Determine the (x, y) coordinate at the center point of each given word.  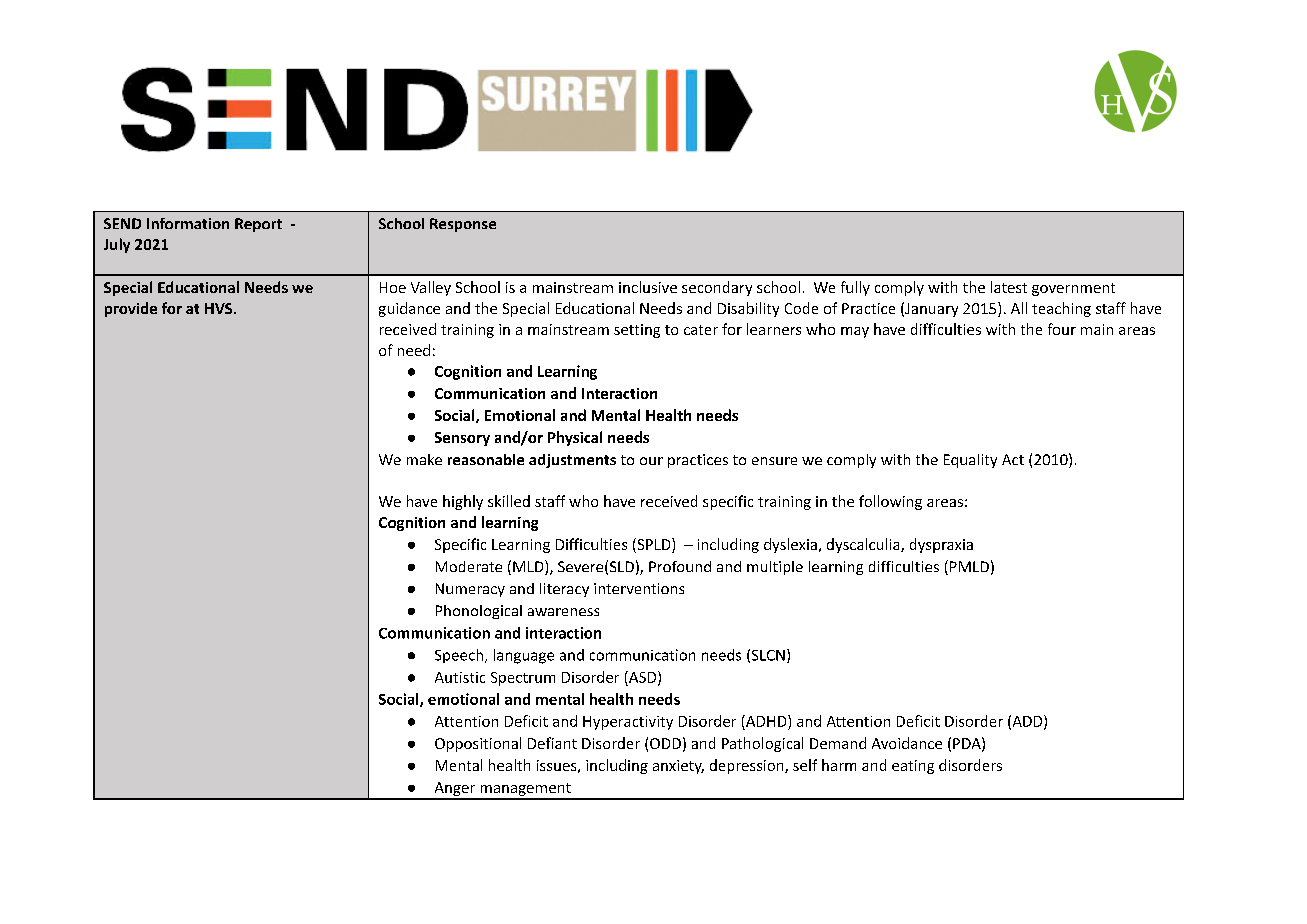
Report (258, 225)
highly (463, 502)
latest (1009, 287)
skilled (509, 501)
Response (463, 225)
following (890, 502)
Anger (455, 790)
